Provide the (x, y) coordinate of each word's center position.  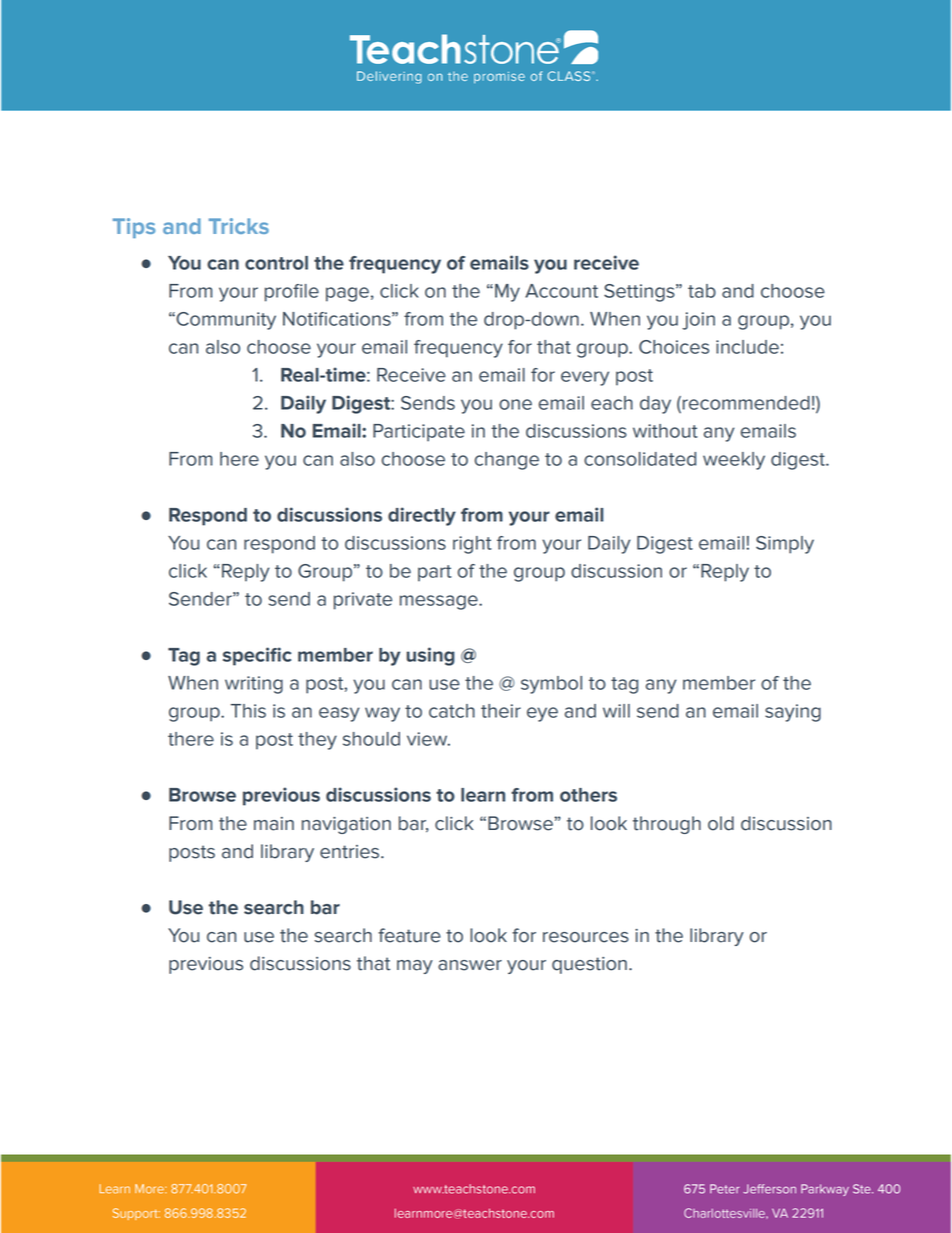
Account (561, 291)
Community (225, 321)
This (248, 711)
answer (470, 965)
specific (257, 656)
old (721, 823)
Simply (785, 545)
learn (483, 795)
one (515, 404)
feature (409, 935)
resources (586, 937)
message (440, 602)
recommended (746, 403)
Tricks (239, 226)
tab (702, 291)
